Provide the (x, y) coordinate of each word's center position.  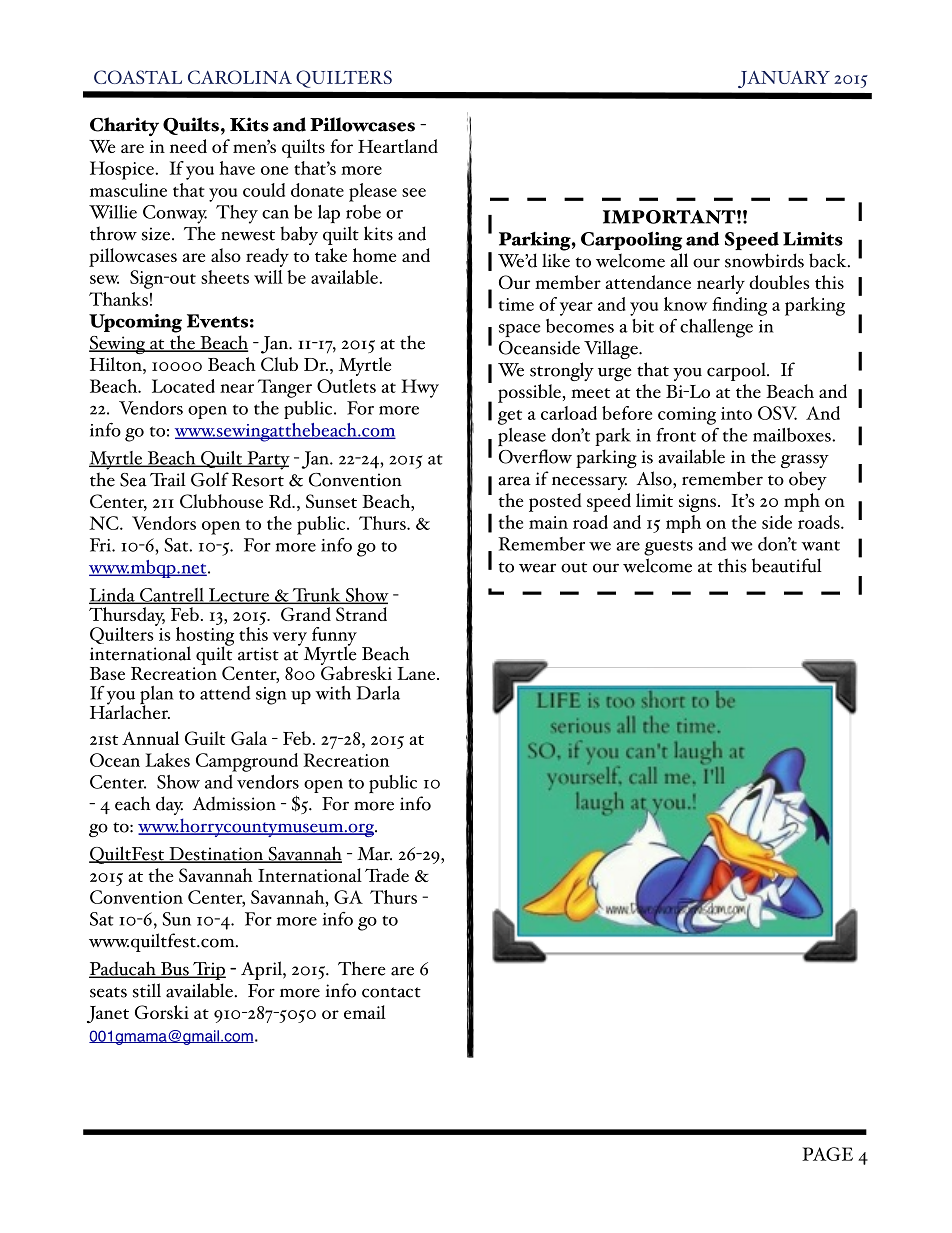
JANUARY (784, 79)
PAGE (827, 1154)
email (365, 1012)
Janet (108, 1014)
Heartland (398, 146)
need (188, 146)
